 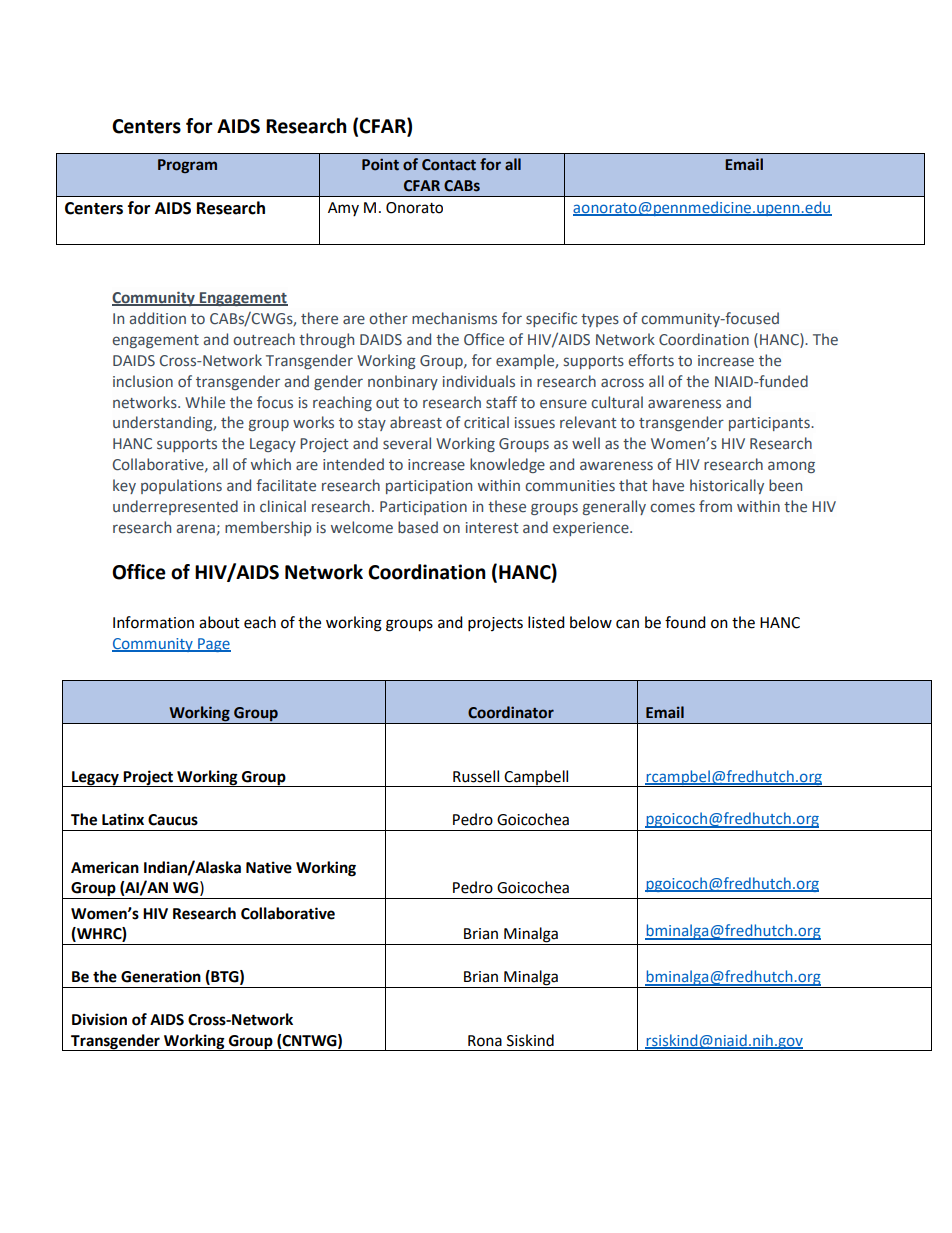 What do you see at coordinates (600, 320) in the screenshot?
I see `types` at bounding box center [600, 320].
